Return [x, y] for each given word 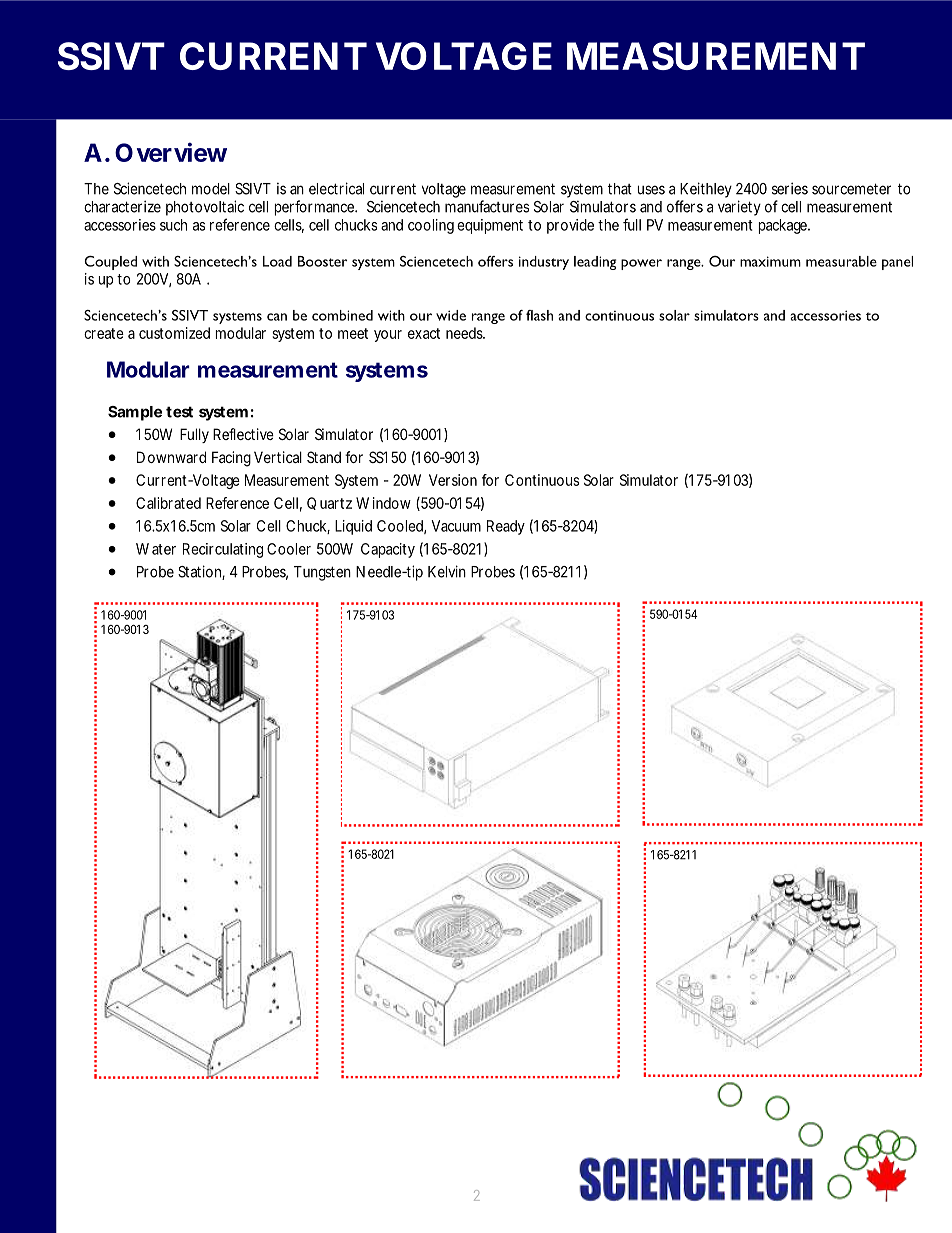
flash [539, 315]
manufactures [487, 206]
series [790, 188]
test [179, 412]
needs [465, 333]
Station [199, 571]
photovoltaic [205, 208]
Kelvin [447, 571]
